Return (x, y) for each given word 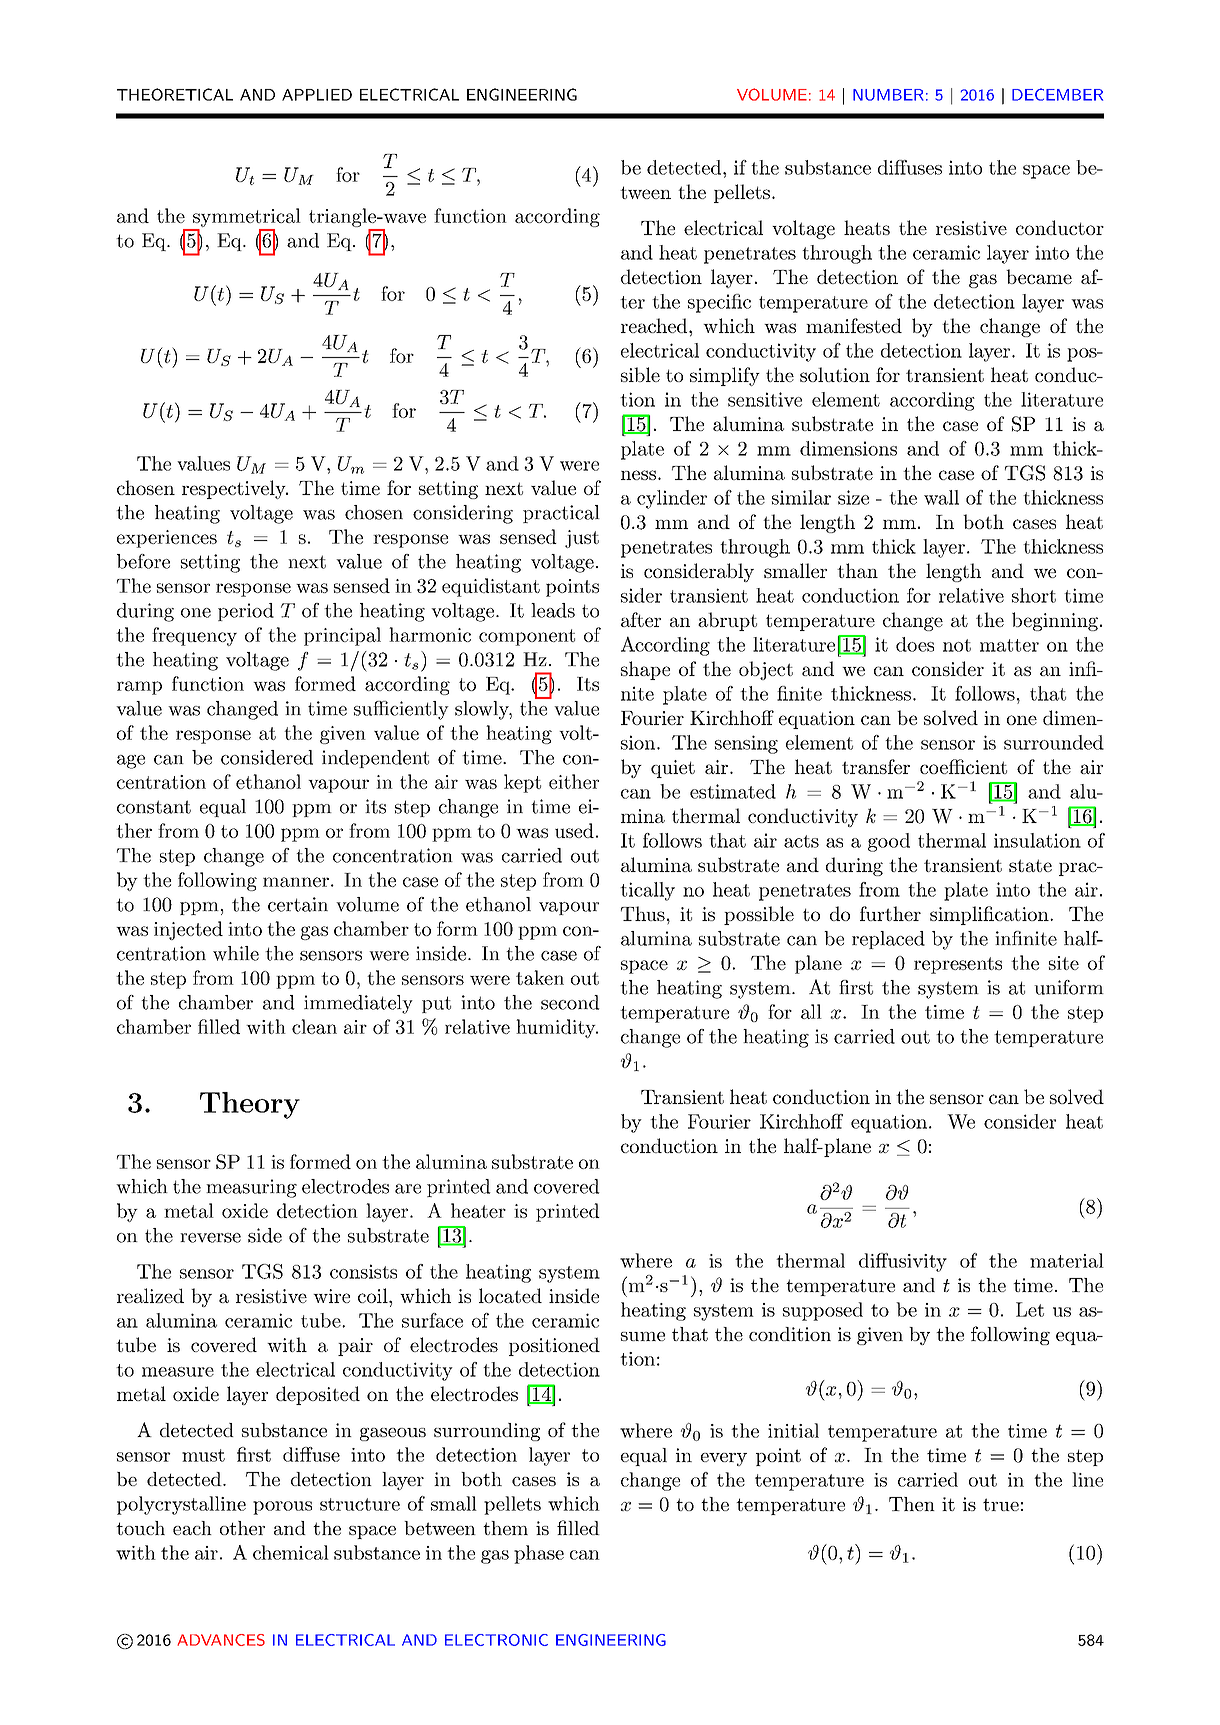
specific (719, 303)
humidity (556, 1028)
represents (958, 965)
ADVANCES (221, 1640)
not (957, 645)
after (641, 619)
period (246, 612)
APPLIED (317, 95)
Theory (250, 1105)
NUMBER (888, 95)
